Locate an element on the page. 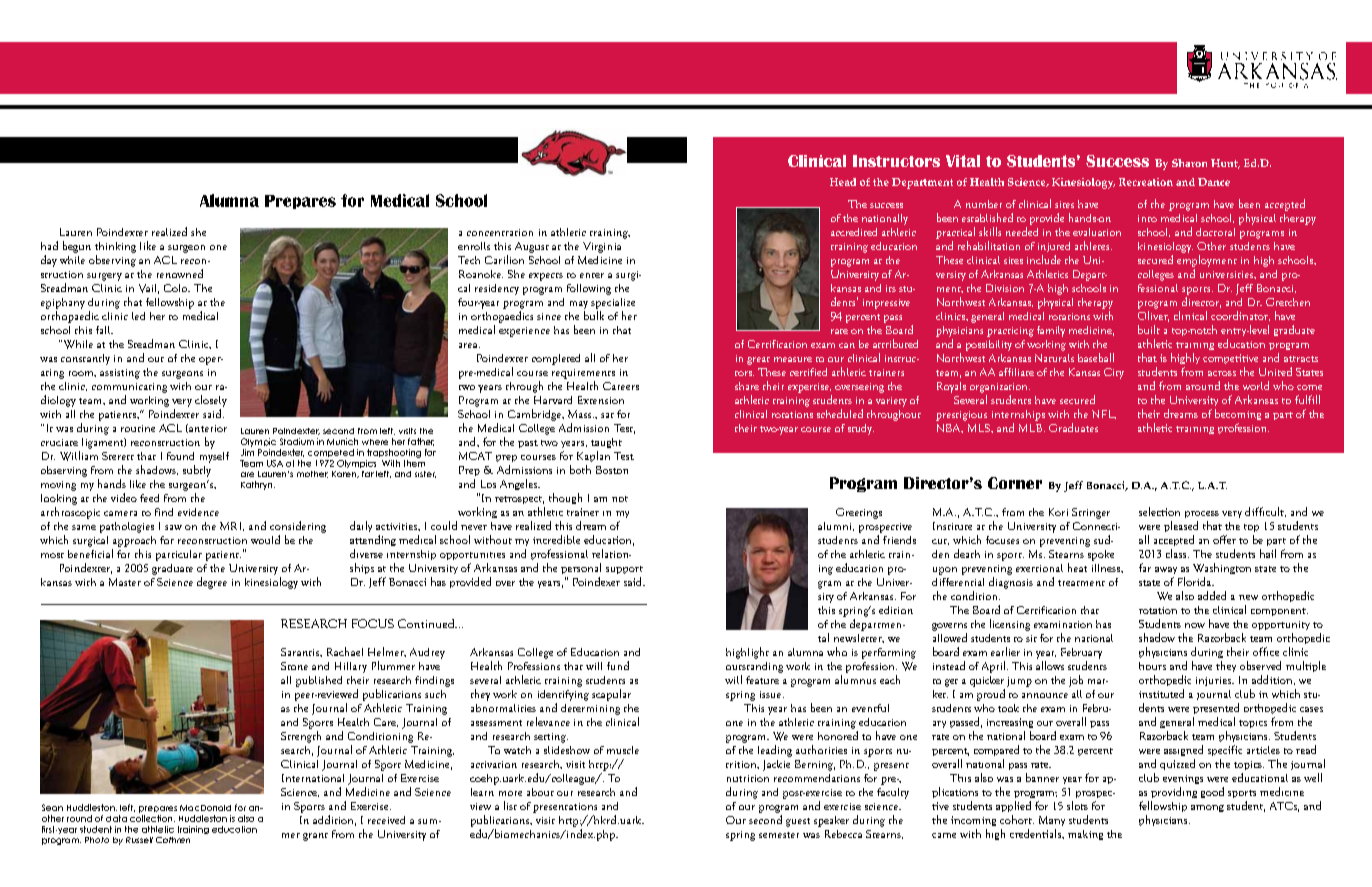 Image resolution: width=1372 pixels, height=887 pixels. selection is located at coordinates (1159, 511).
